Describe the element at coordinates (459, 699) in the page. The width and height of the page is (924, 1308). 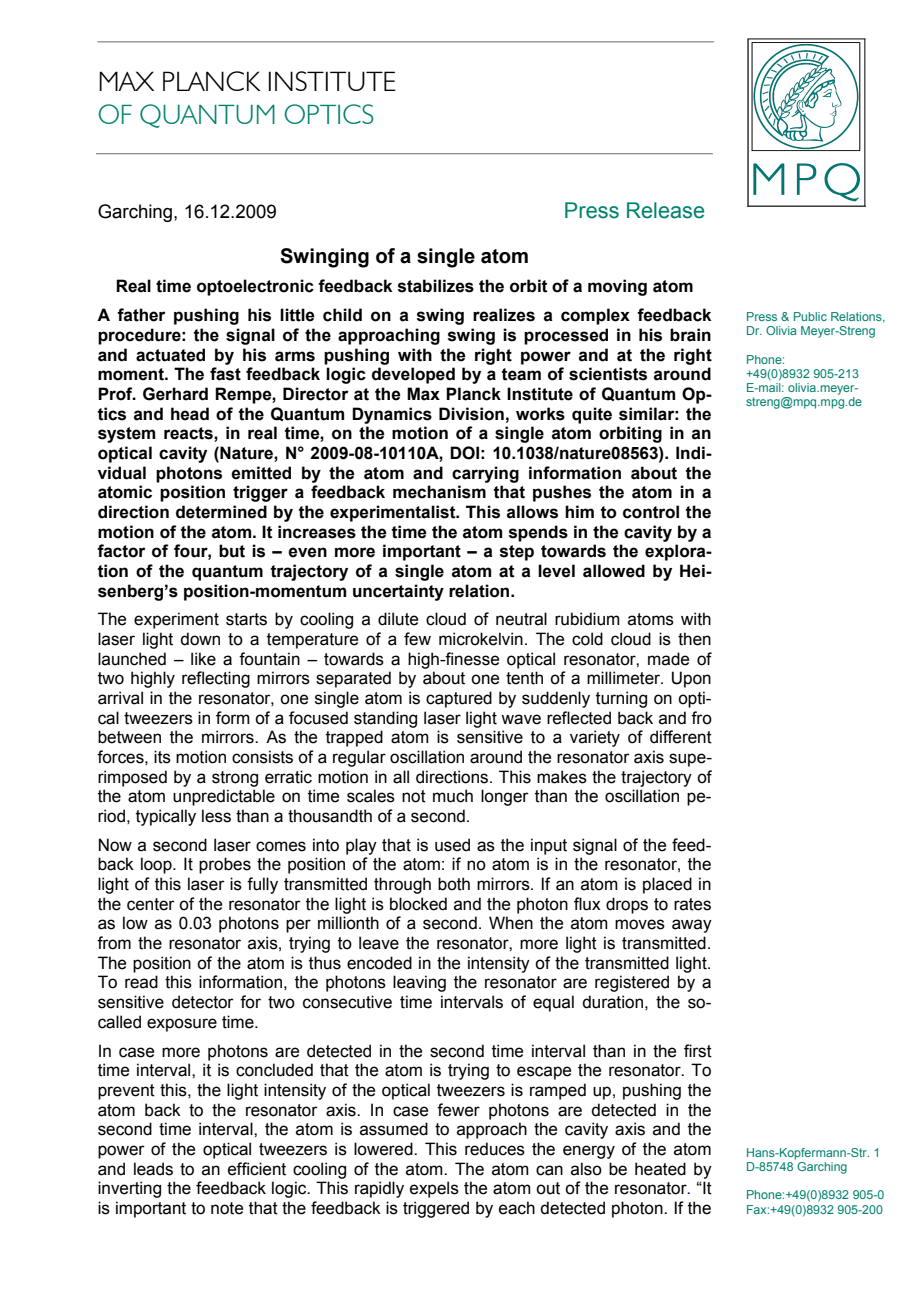
I see `captured` at that location.
